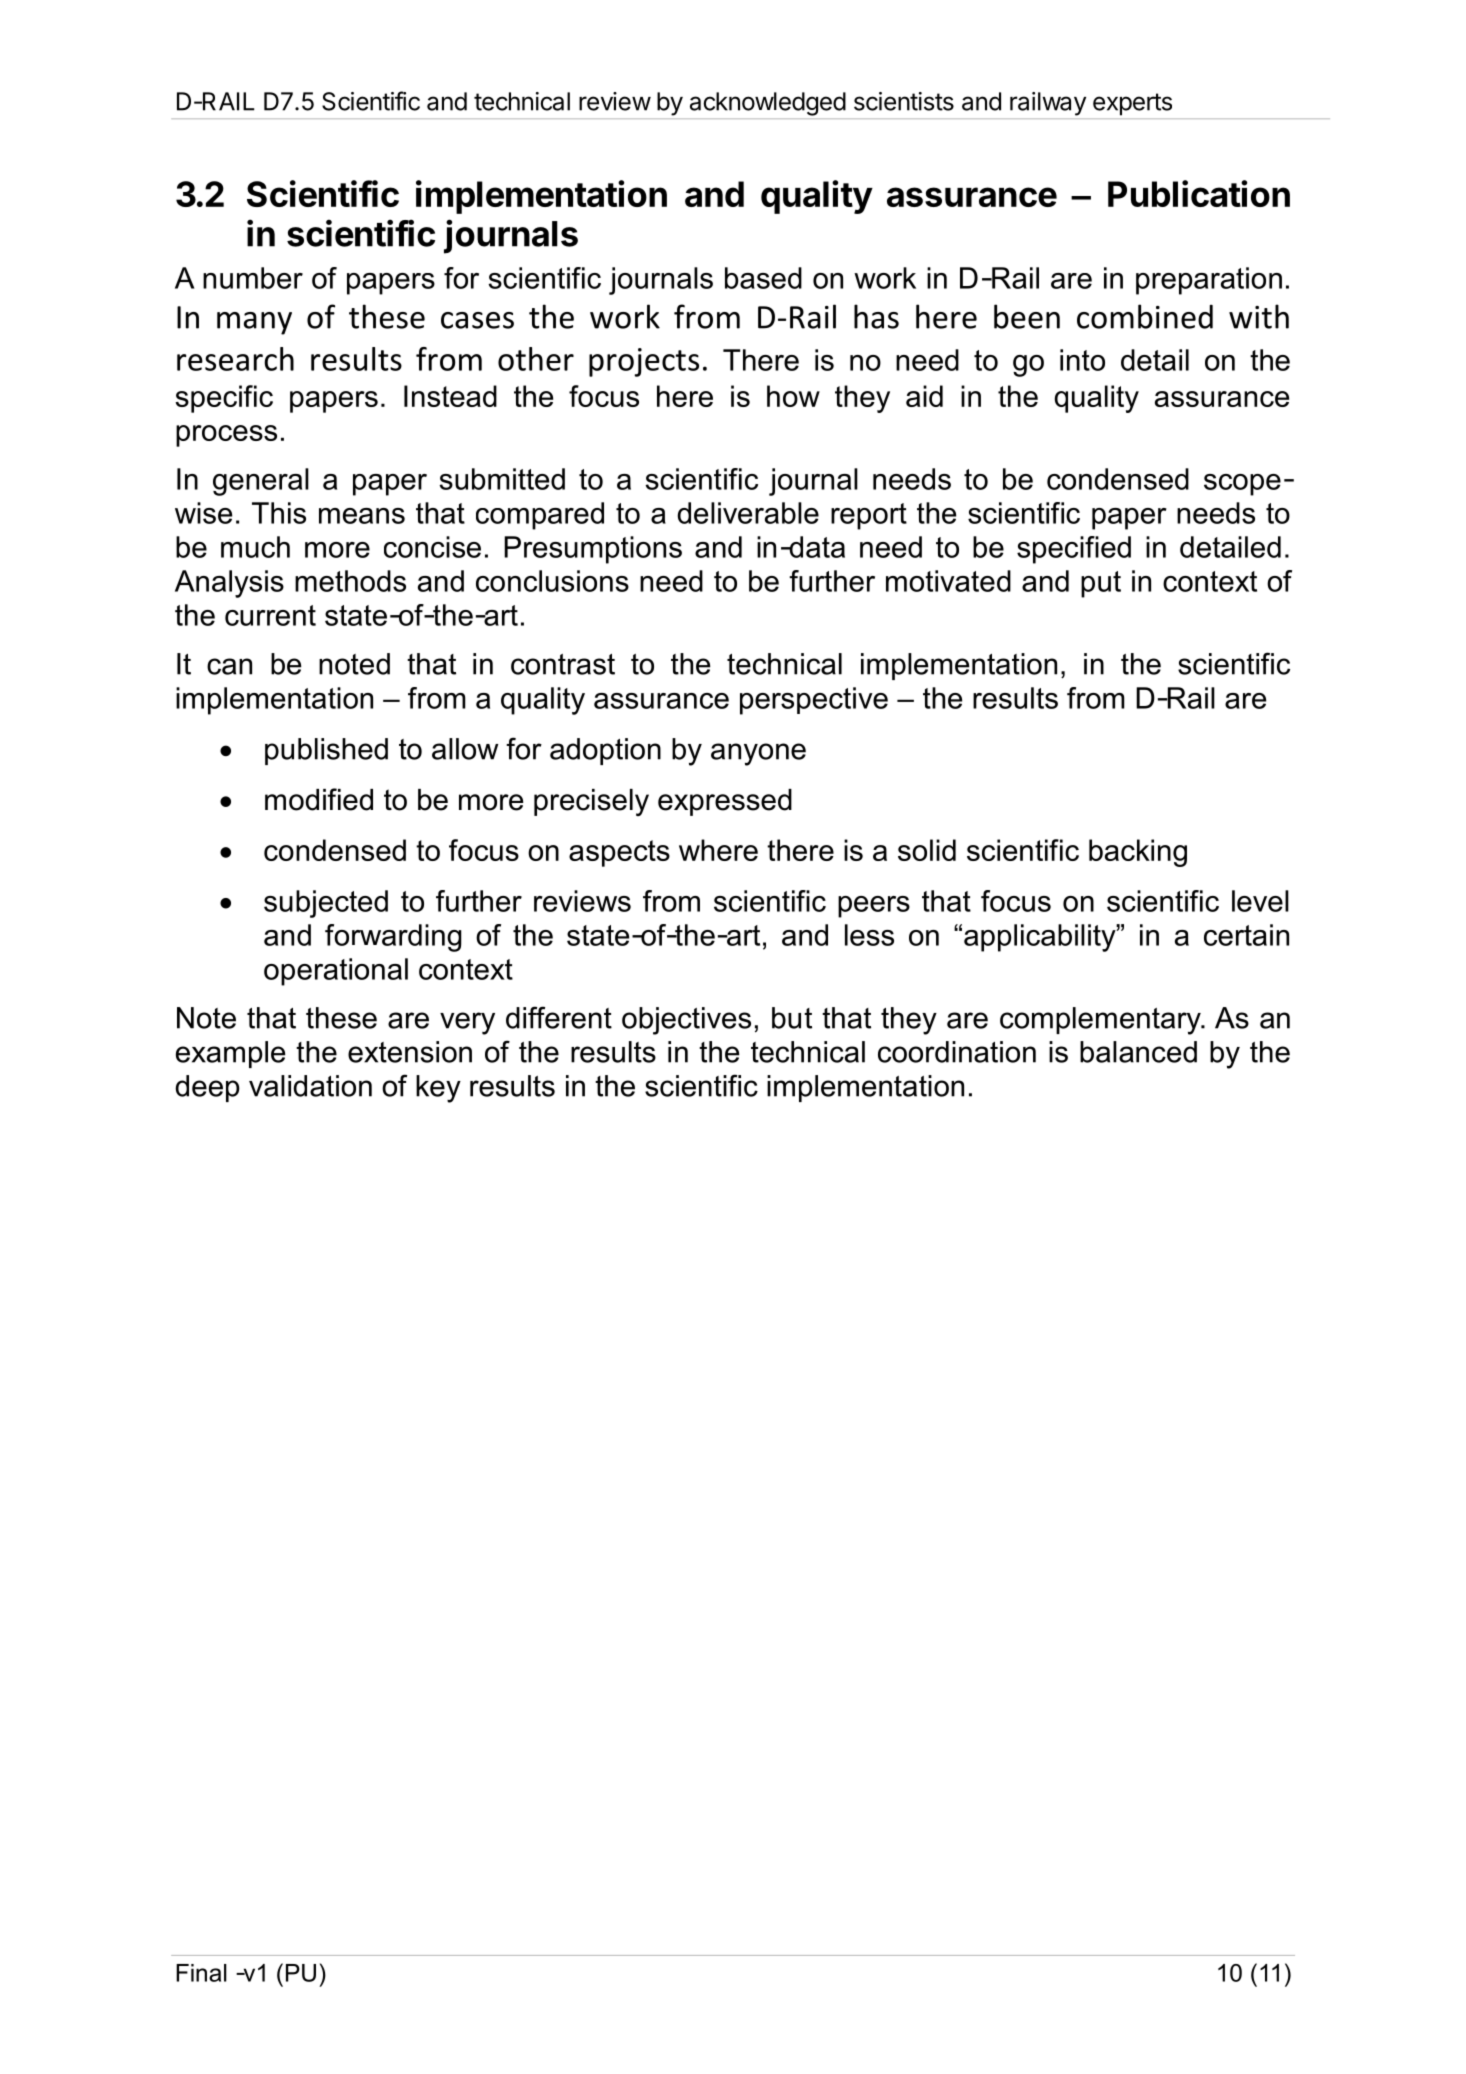 This screenshot has width=1466, height=2074. Describe the element at coordinates (1138, 1052) in the screenshot. I see `balanced` at that location.
